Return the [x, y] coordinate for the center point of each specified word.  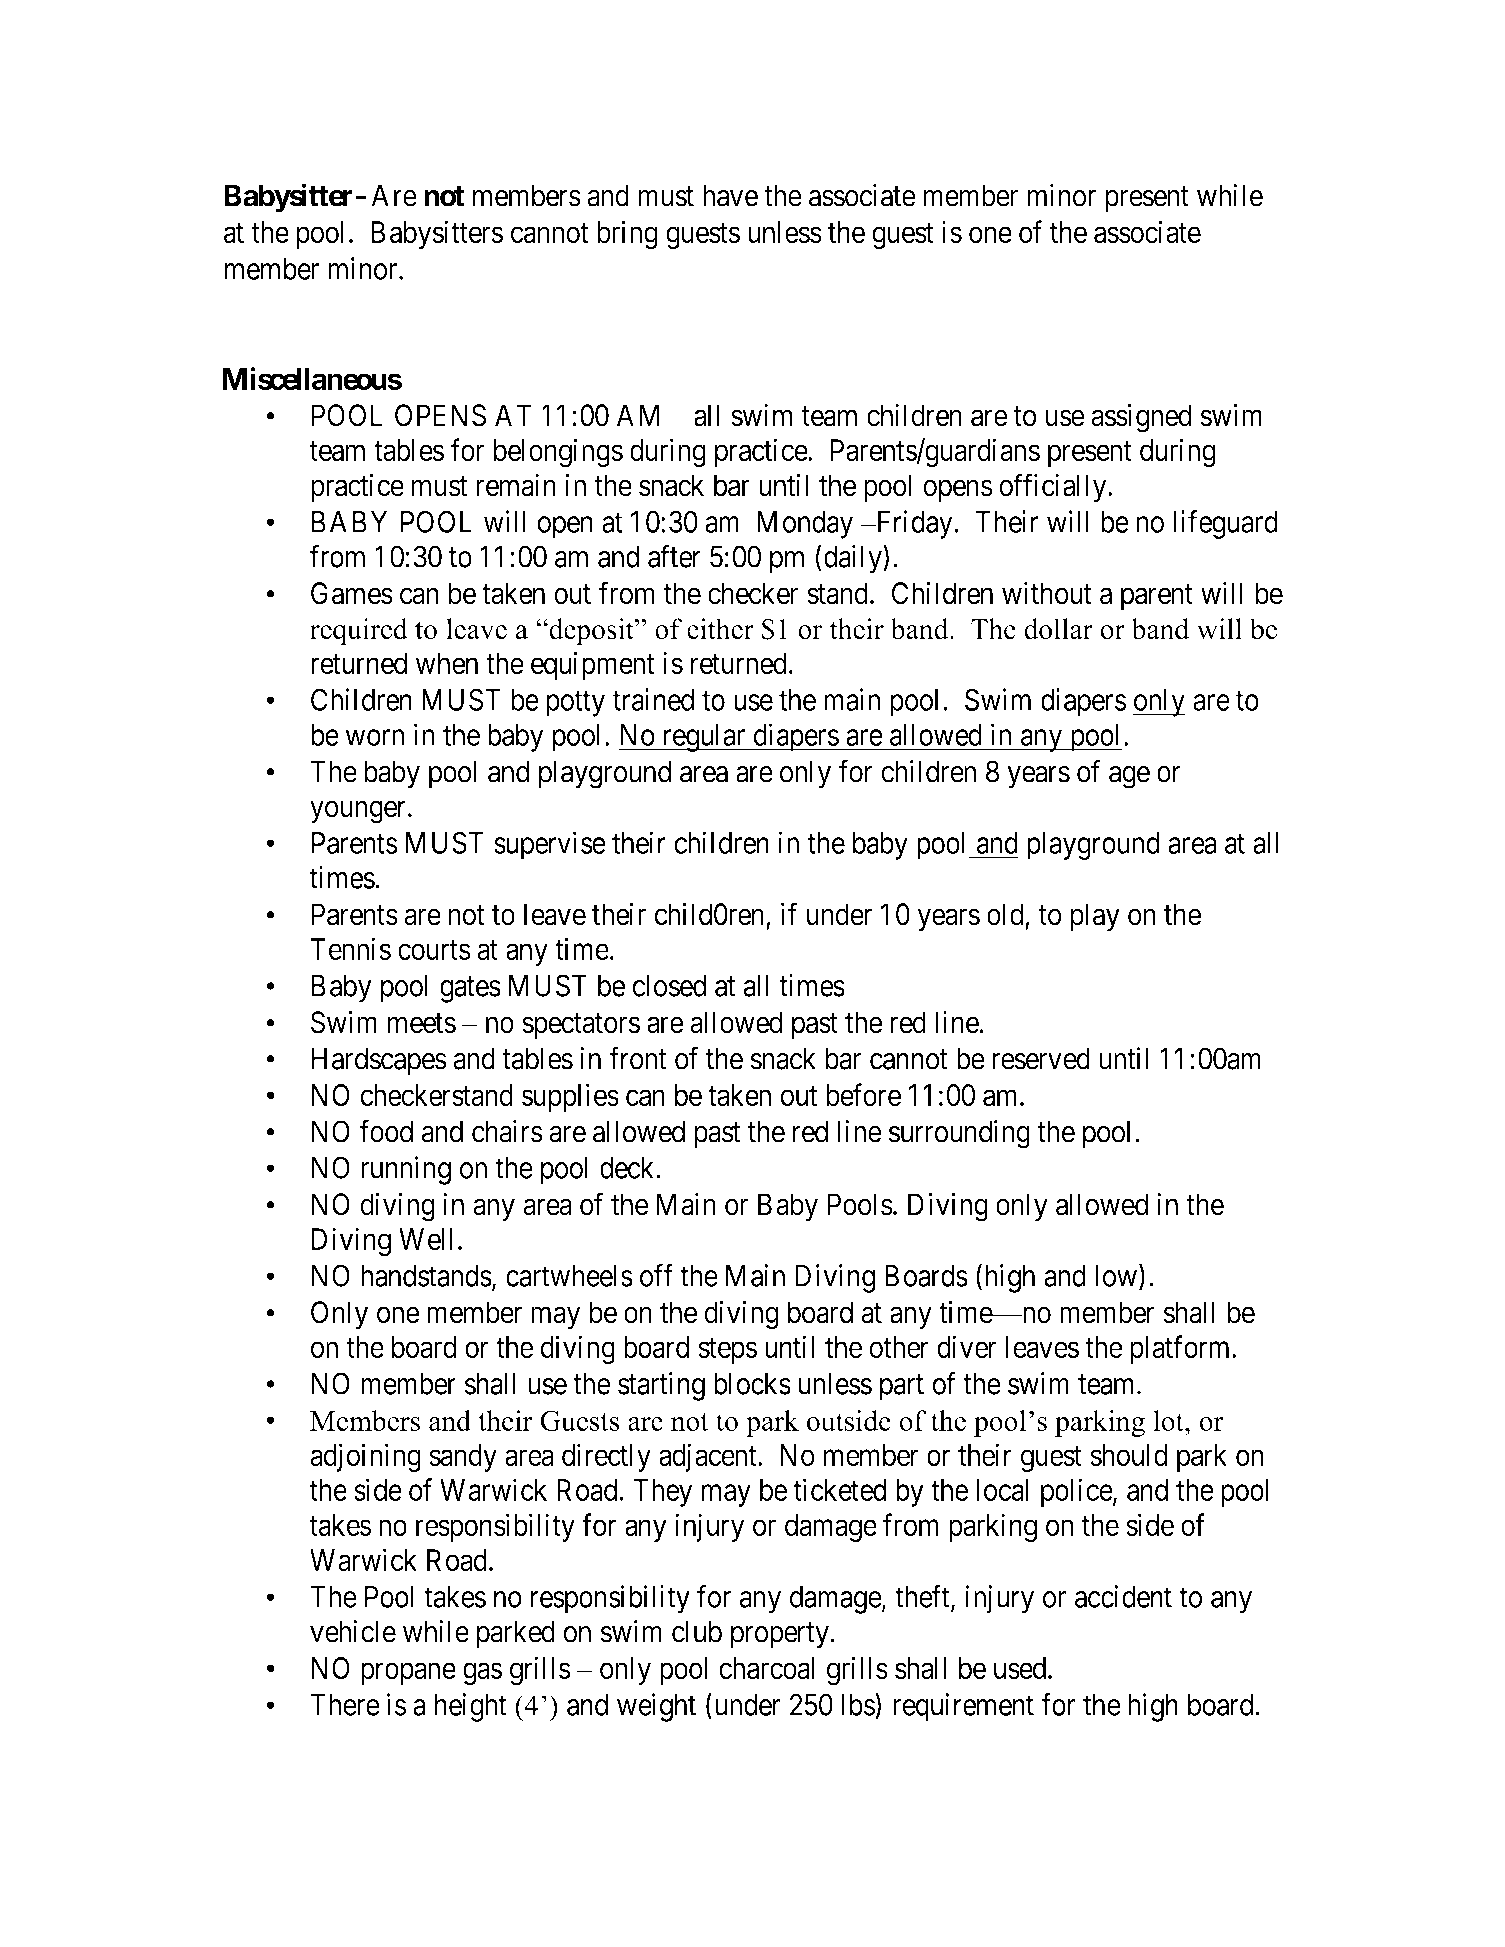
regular [704, 738]
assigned [1141, 418]
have [730, 195]
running [406, 1170]
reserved [1041, 1058]
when [447, 663]
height [471, 1707]
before [863, 1095]
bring [627, 235]
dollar [1058, 629]
